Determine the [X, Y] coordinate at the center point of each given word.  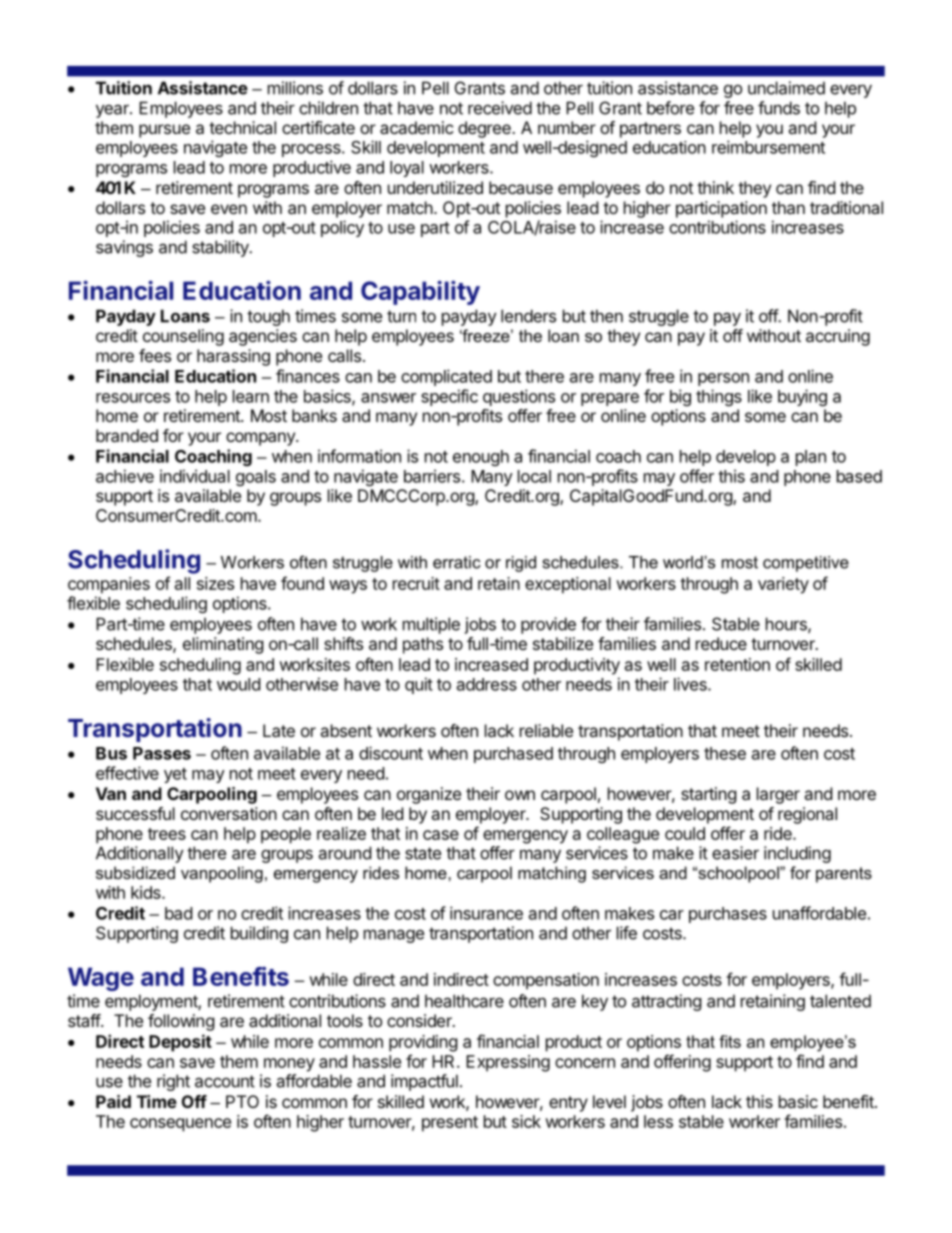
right [173, 1082]
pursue [164, 131]
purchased [513, 755]
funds [779, 108]
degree [485, 129]
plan [811, 458]
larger [778, 795]
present [450, 1124]
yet [175, 775]
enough [481, 458]
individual [195, 476]
